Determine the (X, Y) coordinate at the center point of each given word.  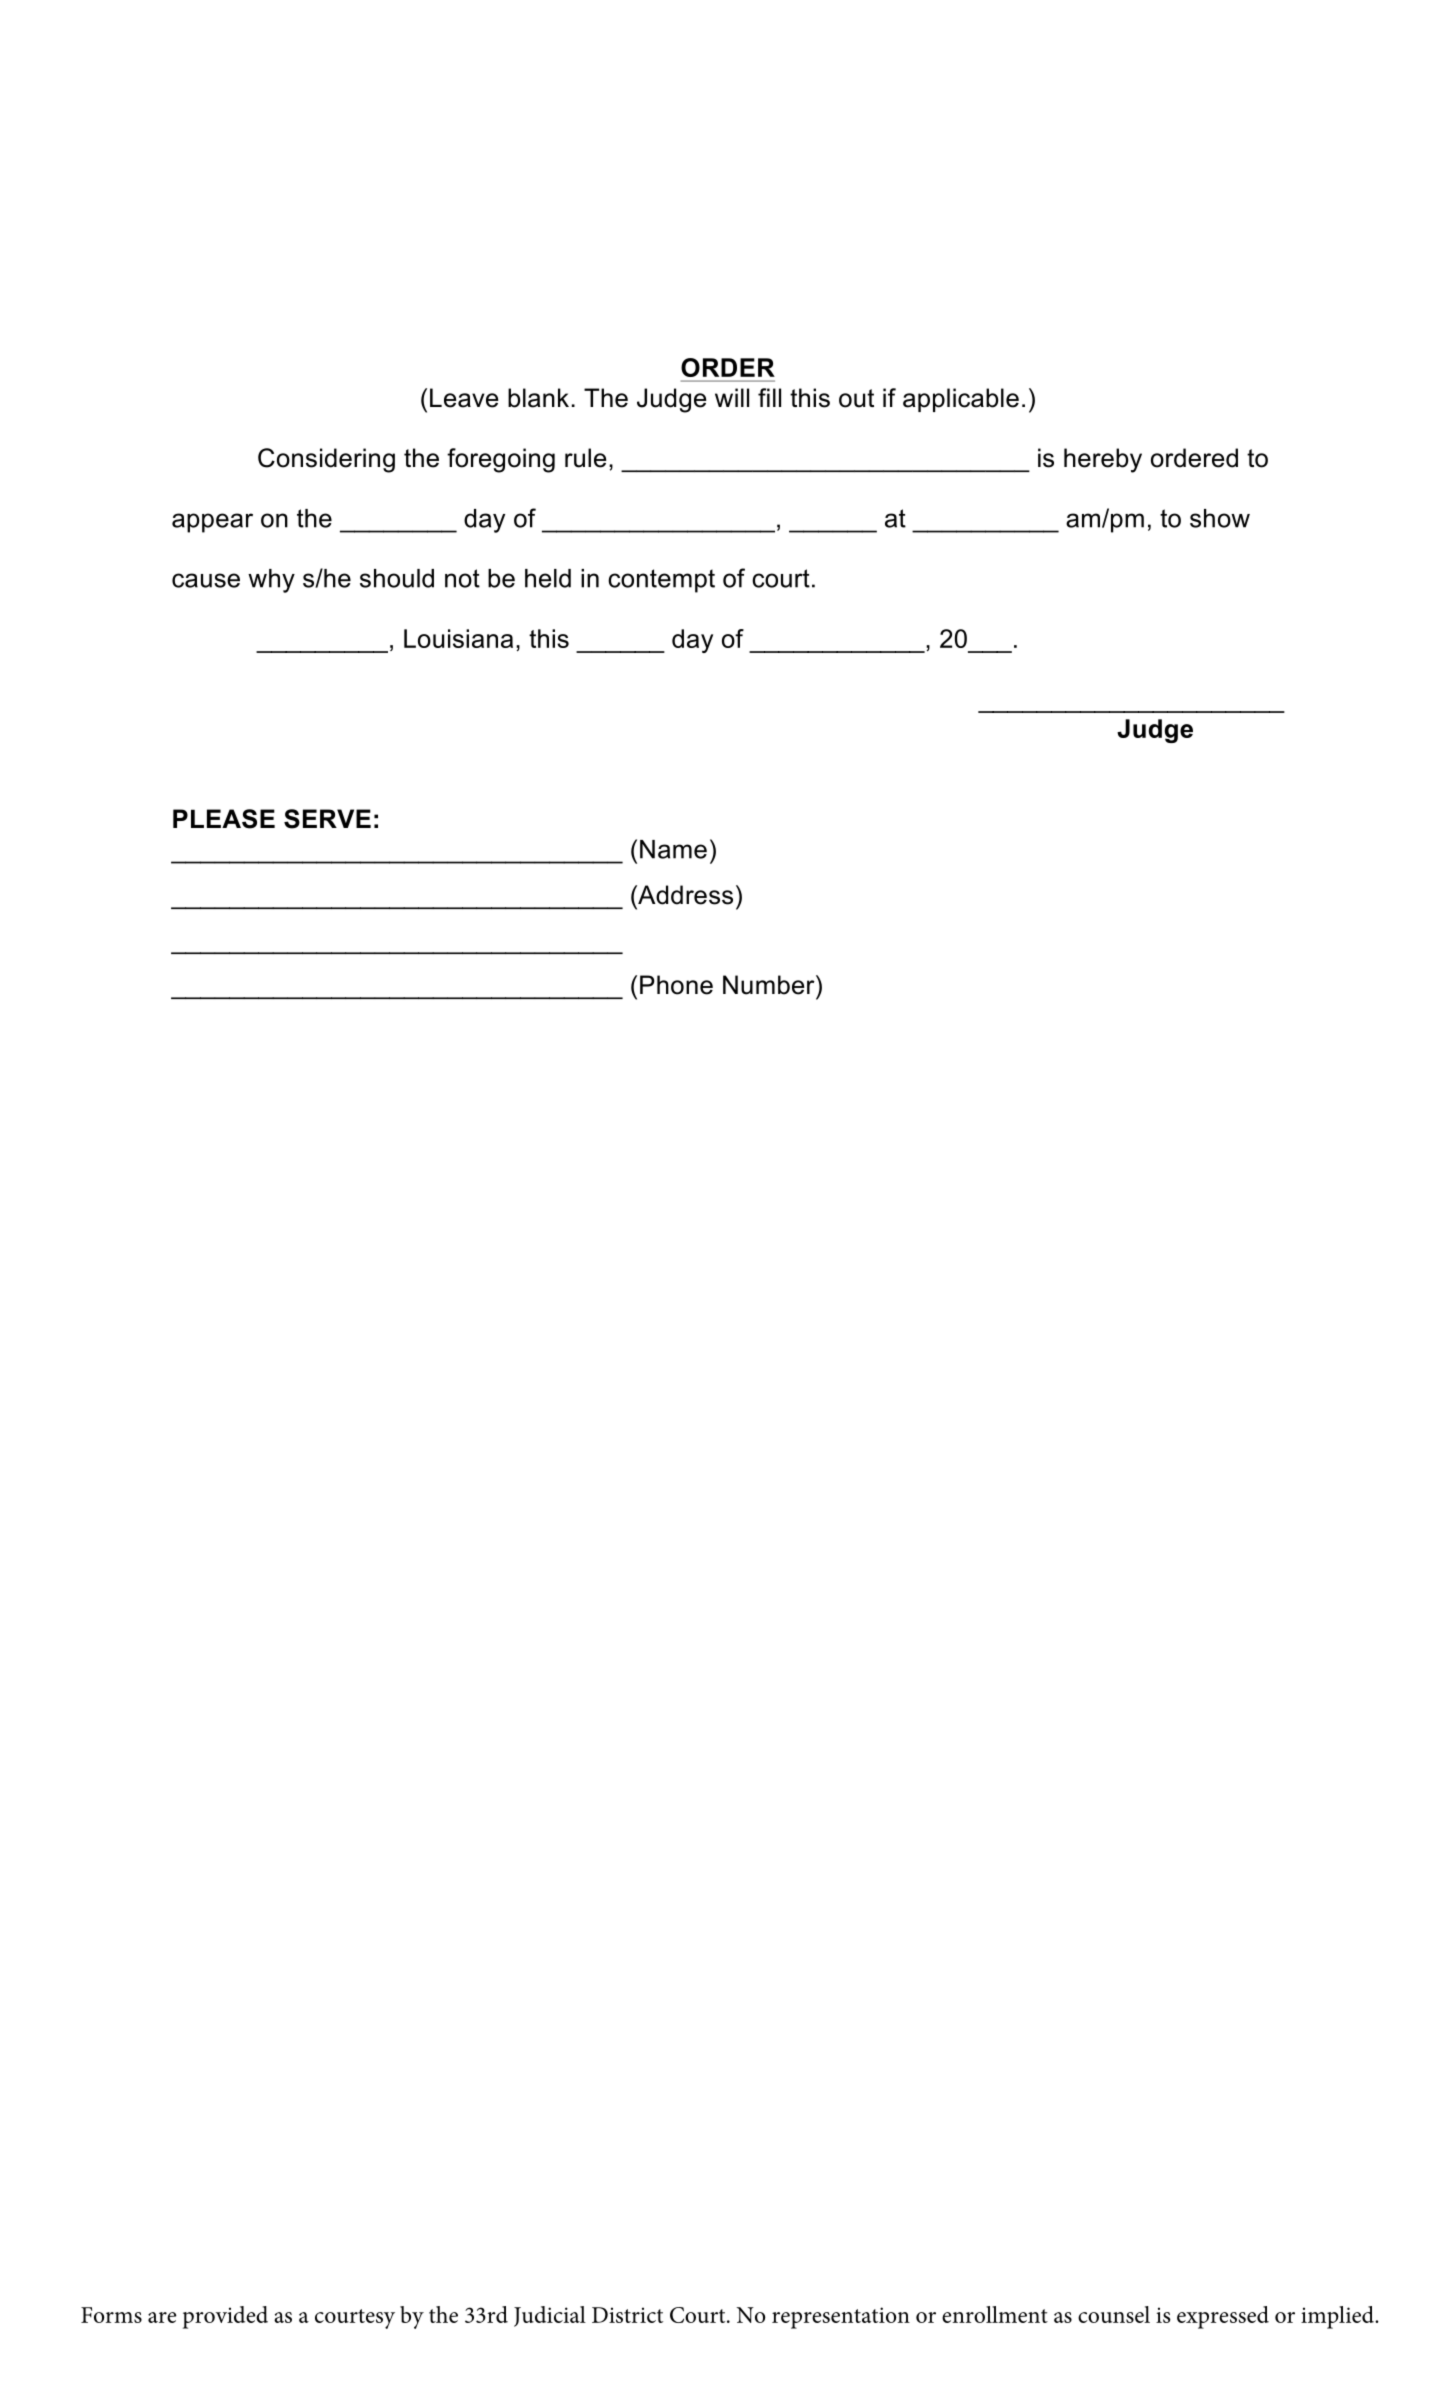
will (732, 397)
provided (225, 2317)
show (1220, 518)
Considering (326, 460)
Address (684, 895)
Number (770, 985)
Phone (676, 985)
